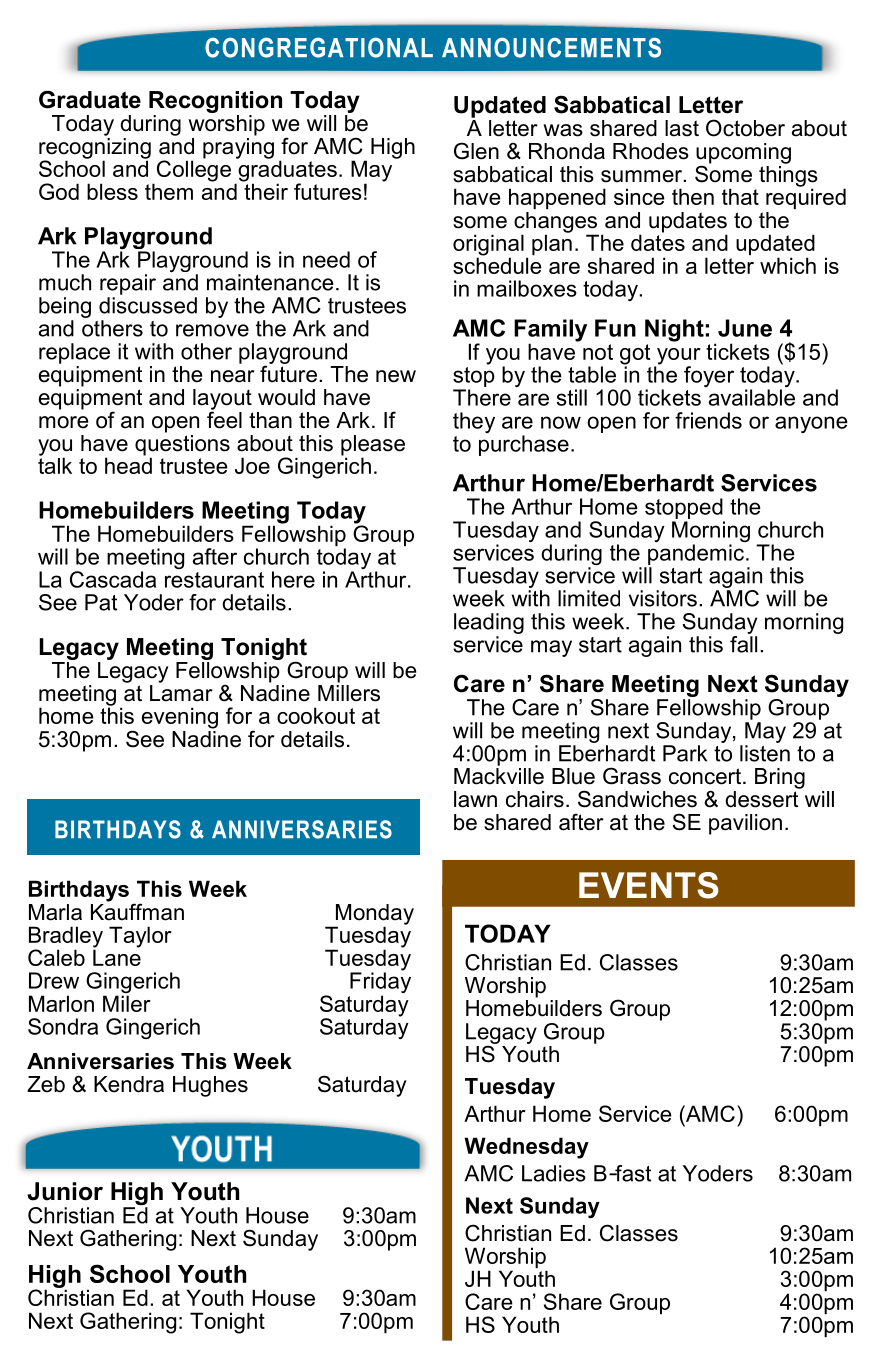 The width and height of the page is (887, 1372). Describe the element at coordinates (180, 718) in the page. I see `evening` at that location.
